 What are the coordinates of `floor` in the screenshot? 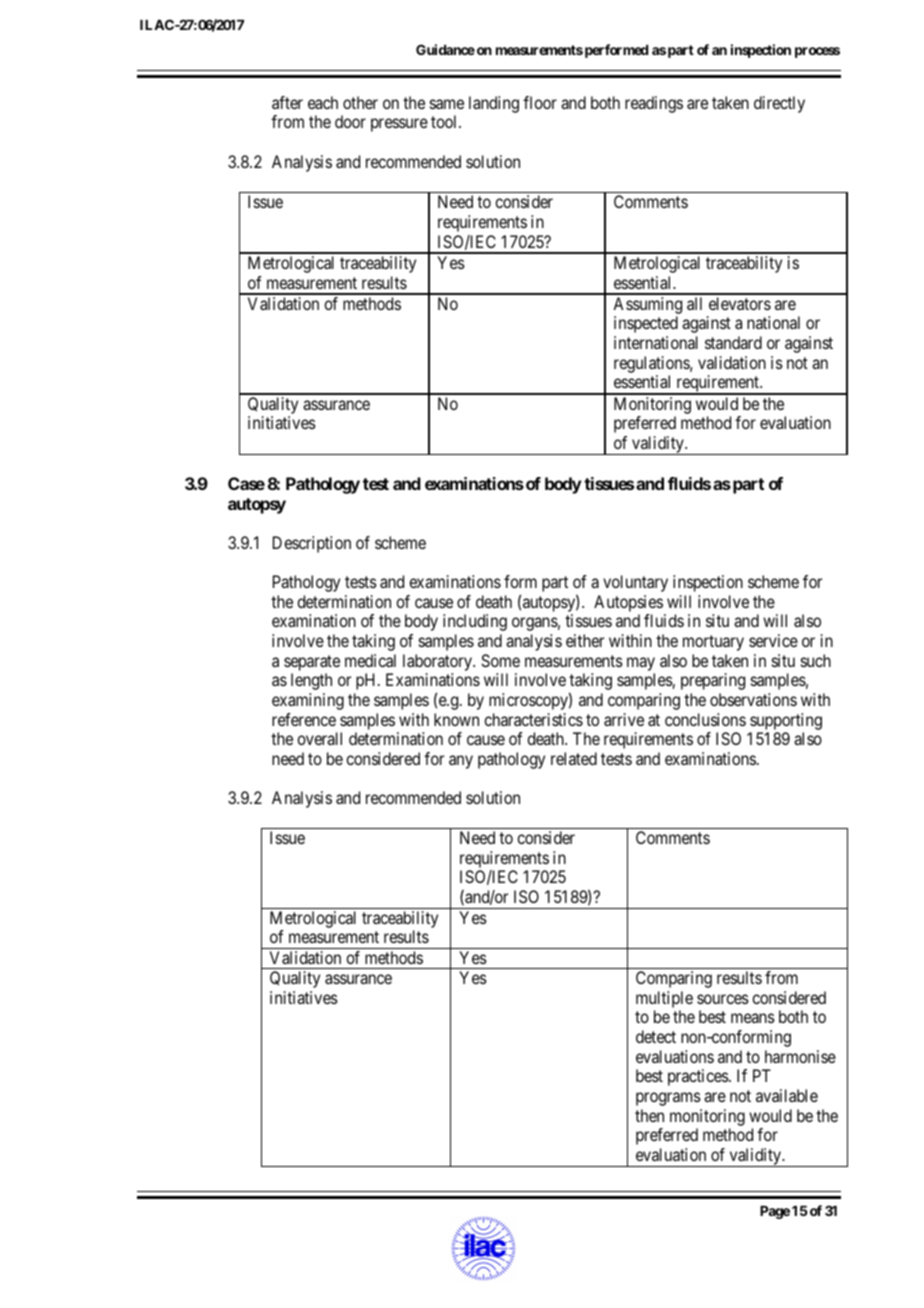 It's located at (540, 102).
